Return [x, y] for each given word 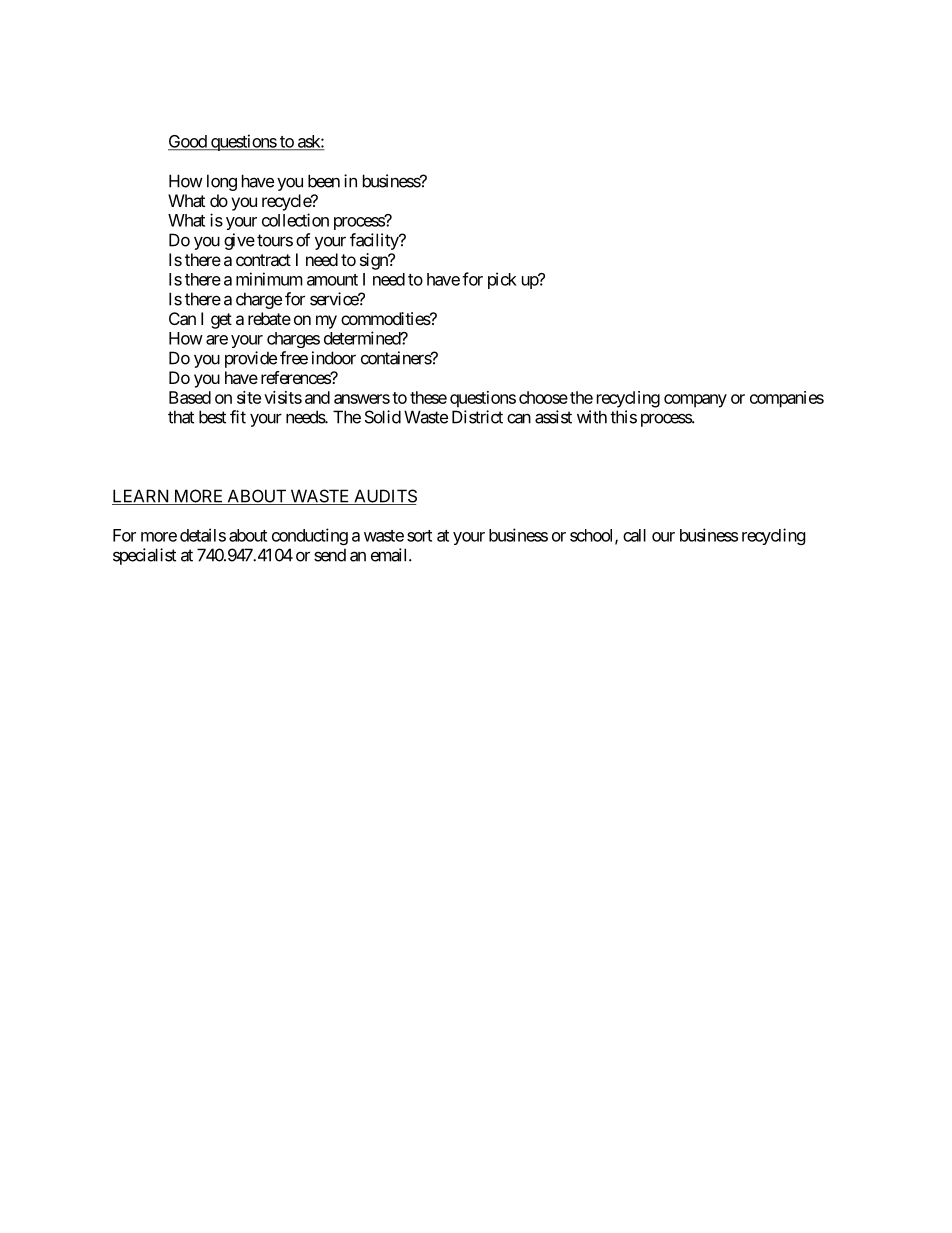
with [592, 417]
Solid [383, 417]
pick [502, 280]
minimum [269, 279]
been [324, 181]
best [212, 417]
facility [375, 241]
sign [375, 261]
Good [188, 142]
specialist [144, 556]
